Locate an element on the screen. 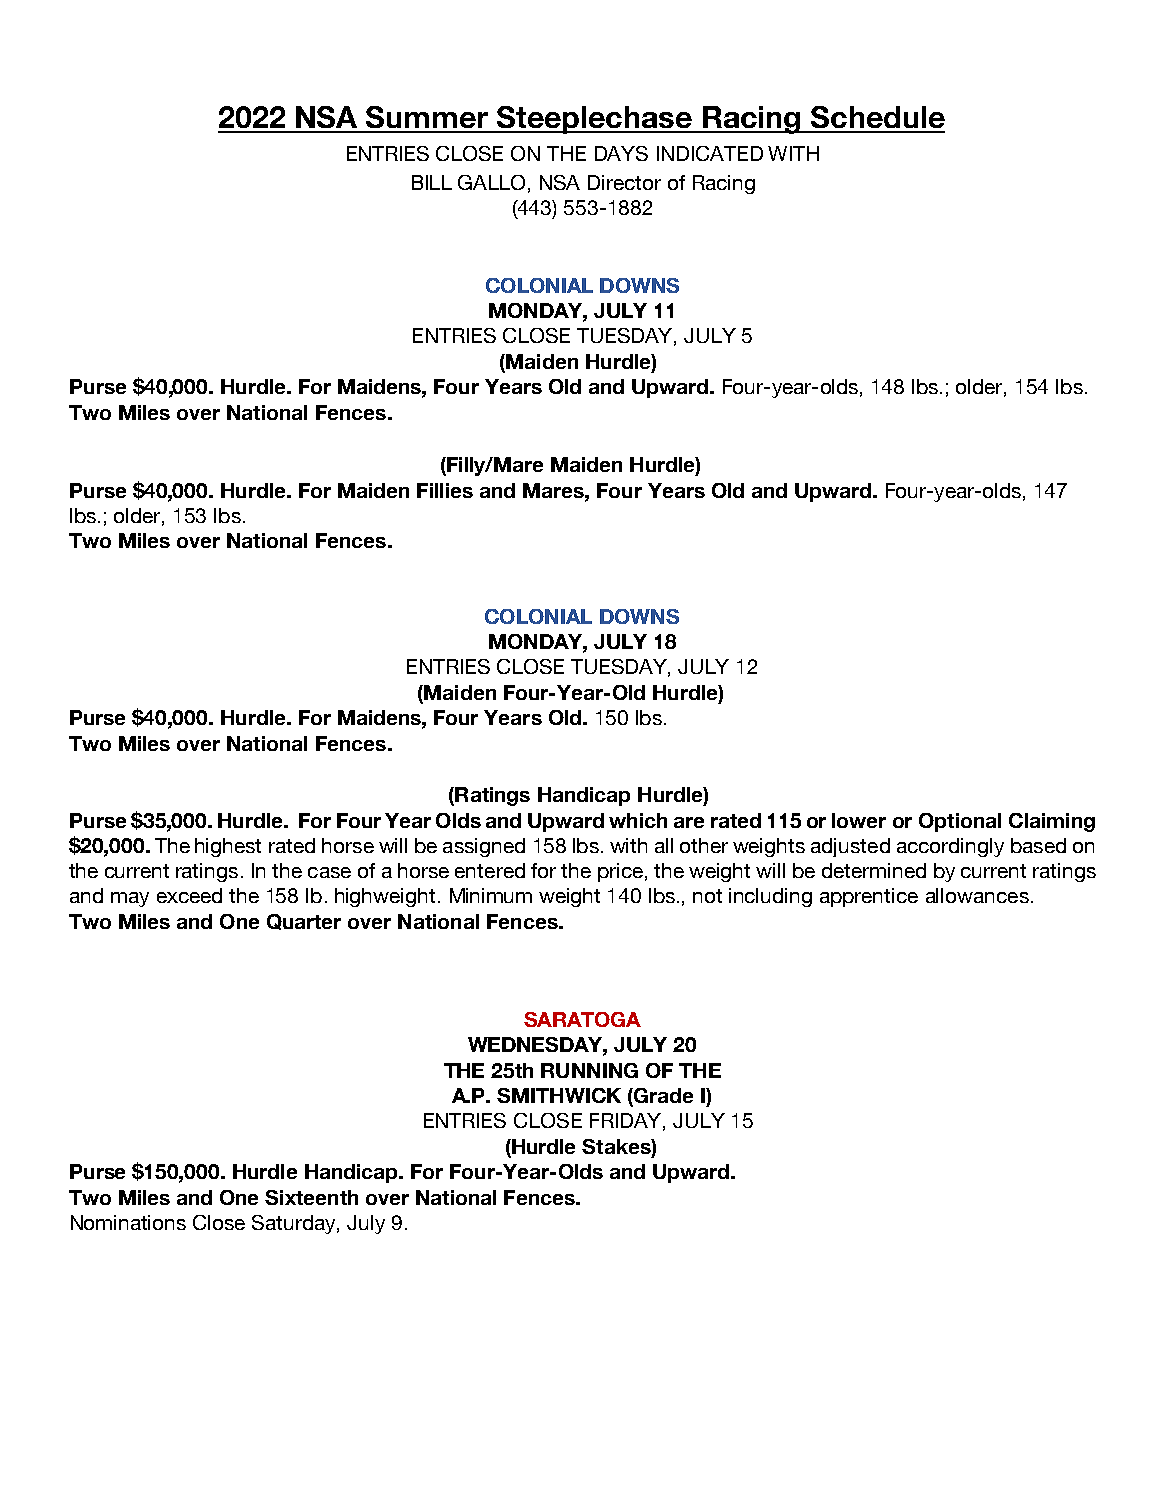  BILL is located at coordinates (432, 182).
